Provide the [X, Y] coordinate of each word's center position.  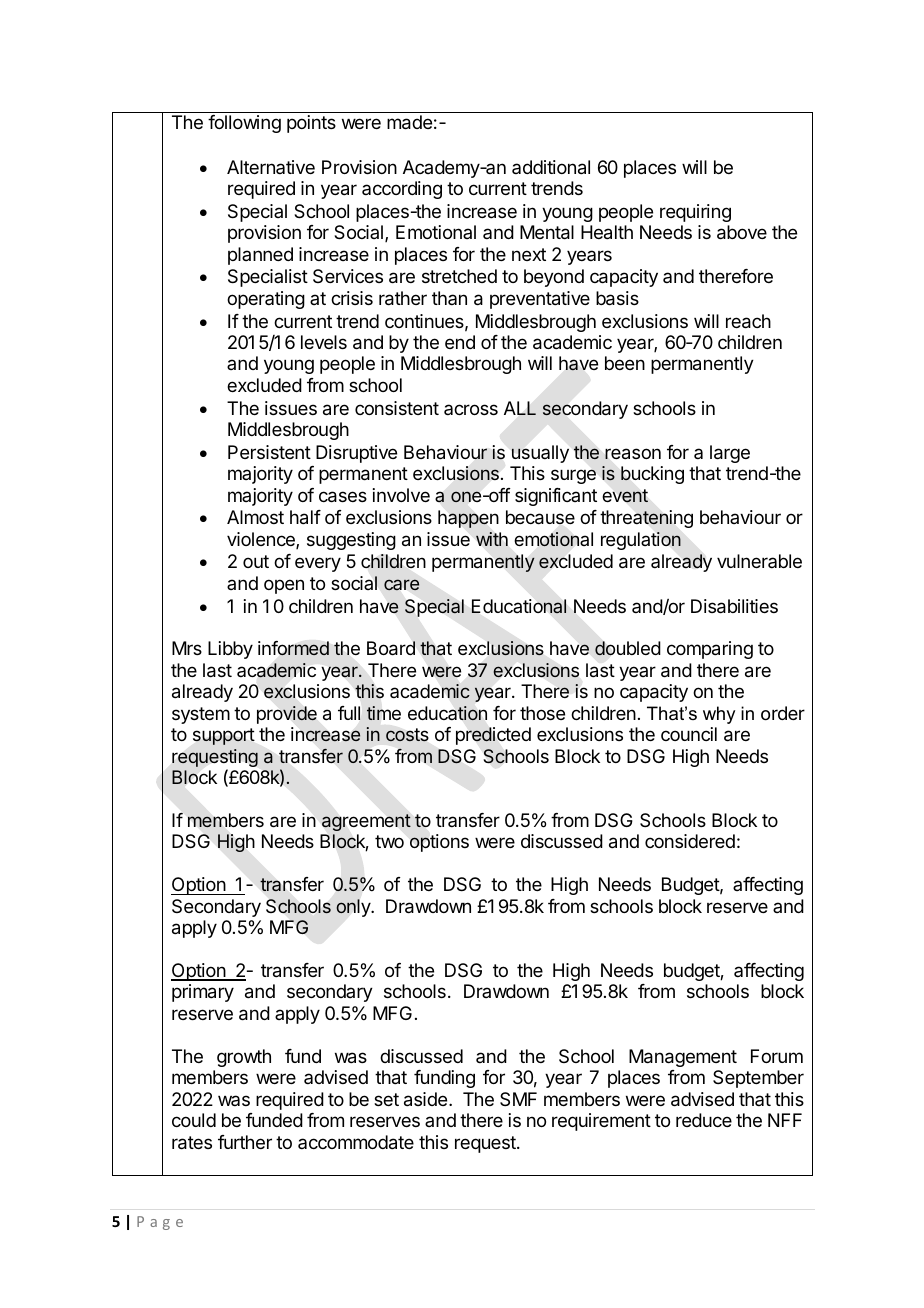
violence [262, 540]
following [244, 124]
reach [748, 321]
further [245, 1142]
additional [551, 167]
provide [287, 715]
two [389, 841]
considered [690, 841]
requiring [695, 213]
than [449, 298]
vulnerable [759, 561]
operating [266, 300]
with [492, 539]
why [719, 715]
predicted [493, 736]
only [354, 908]
